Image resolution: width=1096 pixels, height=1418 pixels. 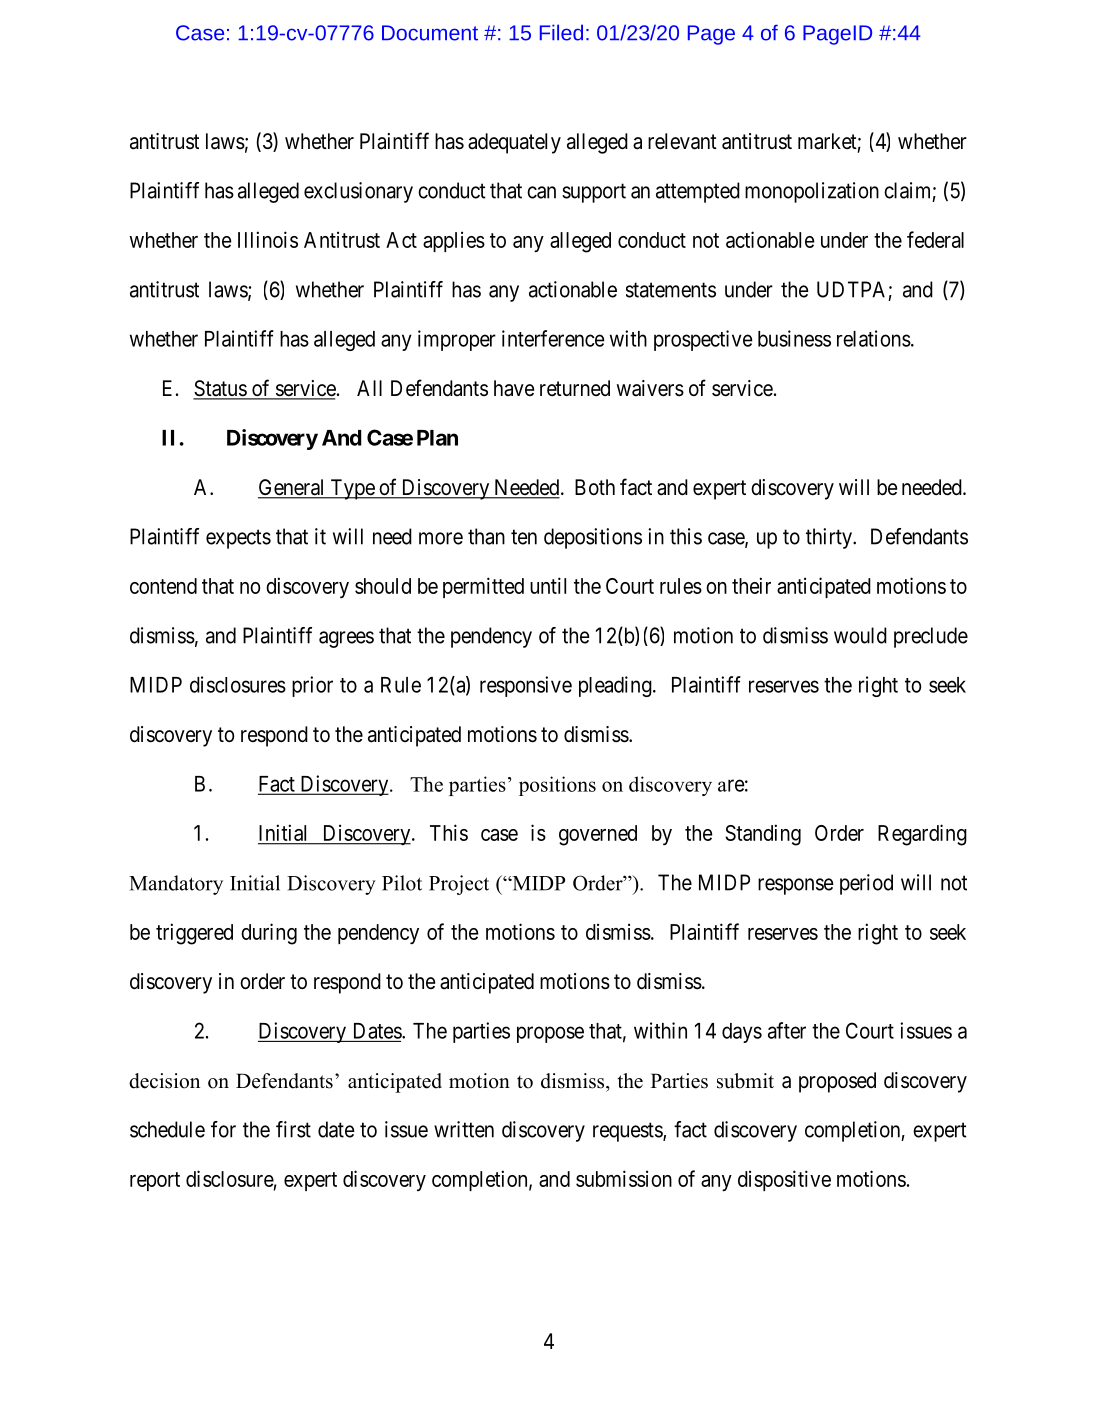 I want to click on for, so click(x=223, y=1129).
